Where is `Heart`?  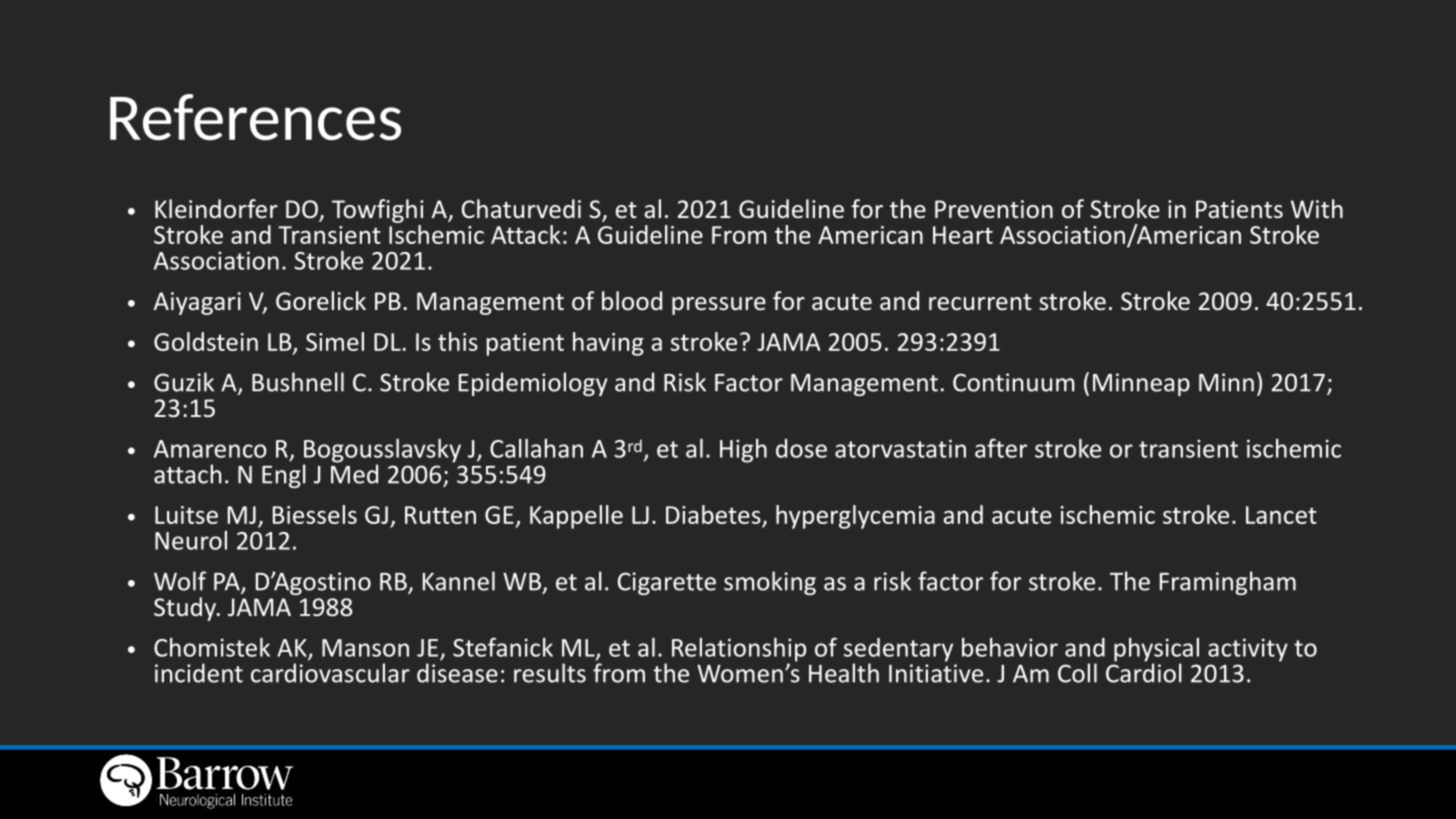 Heart is located at coordinates (963, 235).
